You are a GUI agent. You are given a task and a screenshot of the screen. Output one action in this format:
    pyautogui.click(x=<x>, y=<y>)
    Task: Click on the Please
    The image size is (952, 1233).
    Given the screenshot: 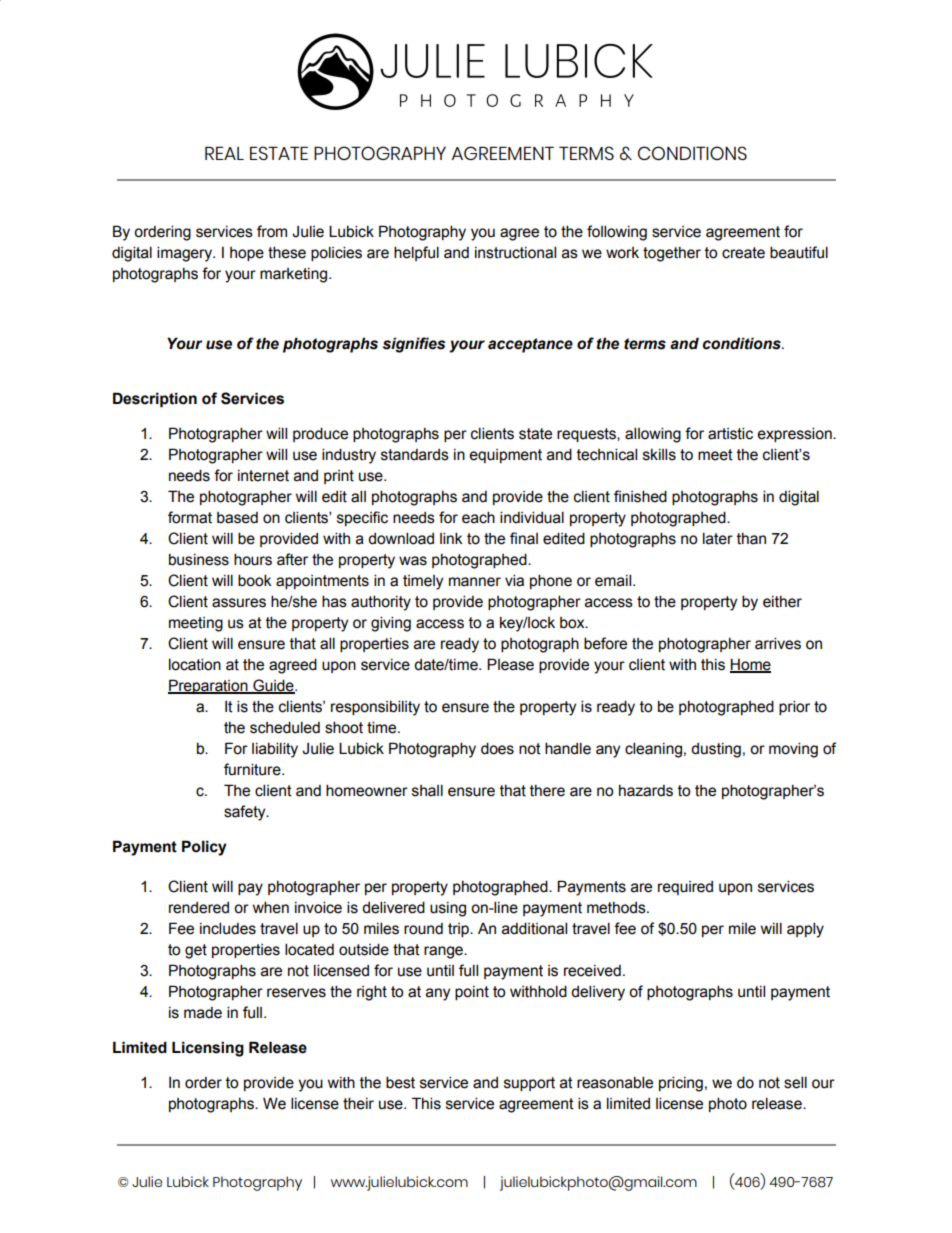 What is the action you would take?
    pyautogui.click(x=510, y=664)
